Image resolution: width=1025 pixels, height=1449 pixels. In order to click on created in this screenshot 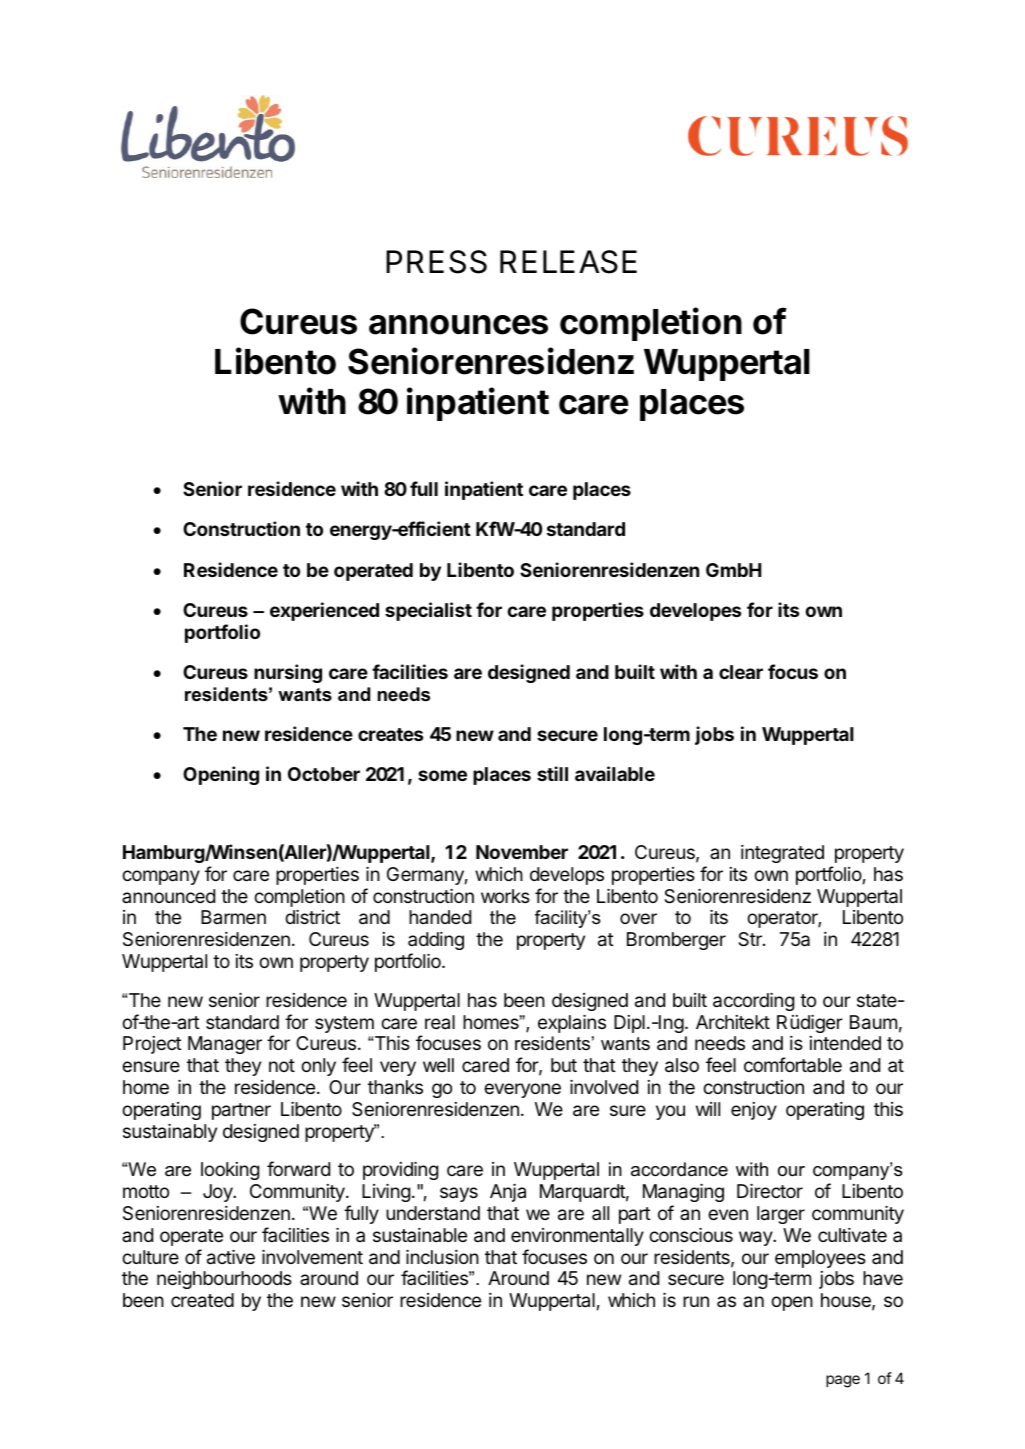, I will do `click(202, 1300)`.
